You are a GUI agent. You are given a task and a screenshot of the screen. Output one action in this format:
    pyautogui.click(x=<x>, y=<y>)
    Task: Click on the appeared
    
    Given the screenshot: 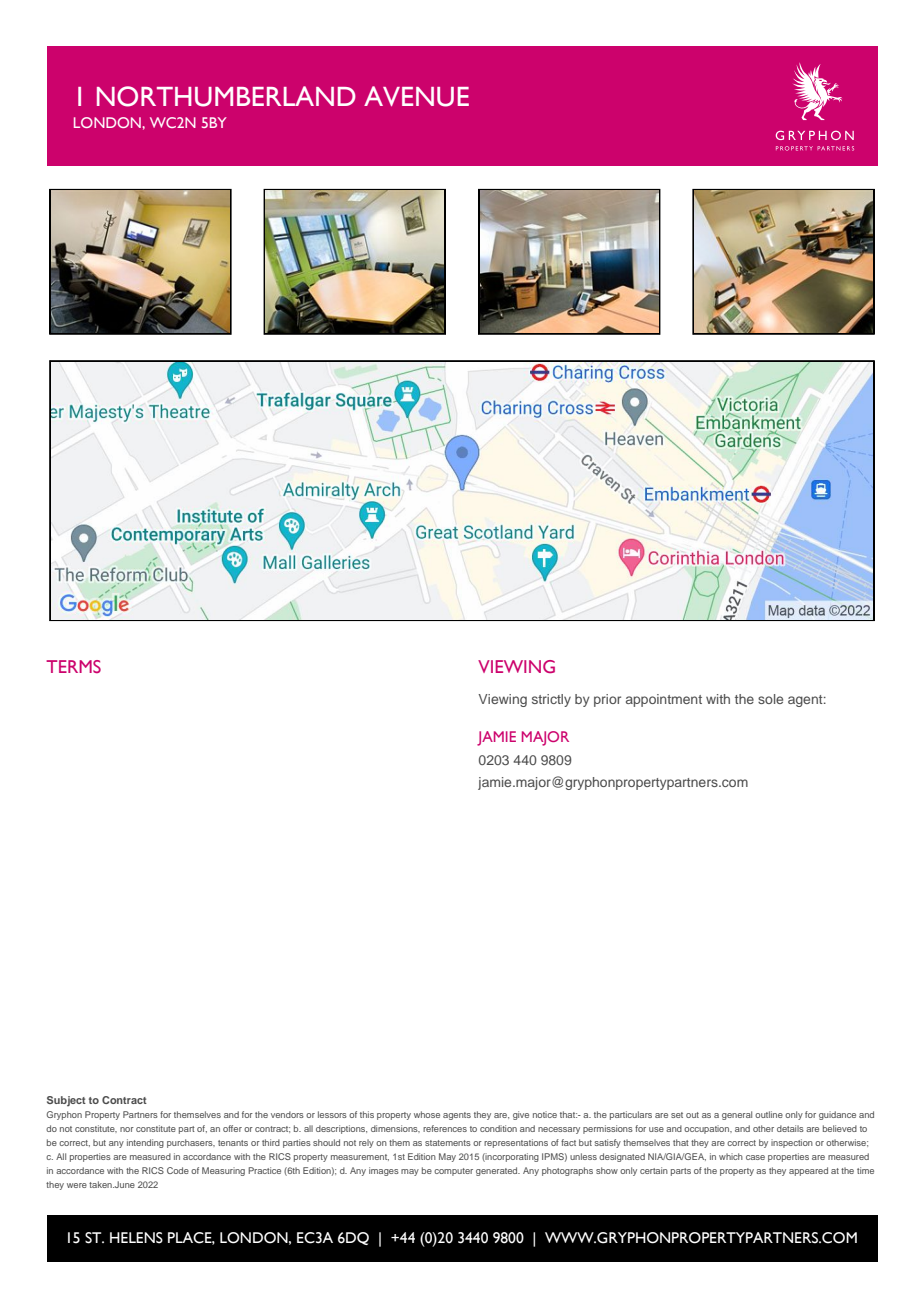 What is the action you would take?
    pyautogui.click(x=808, y=1171)
